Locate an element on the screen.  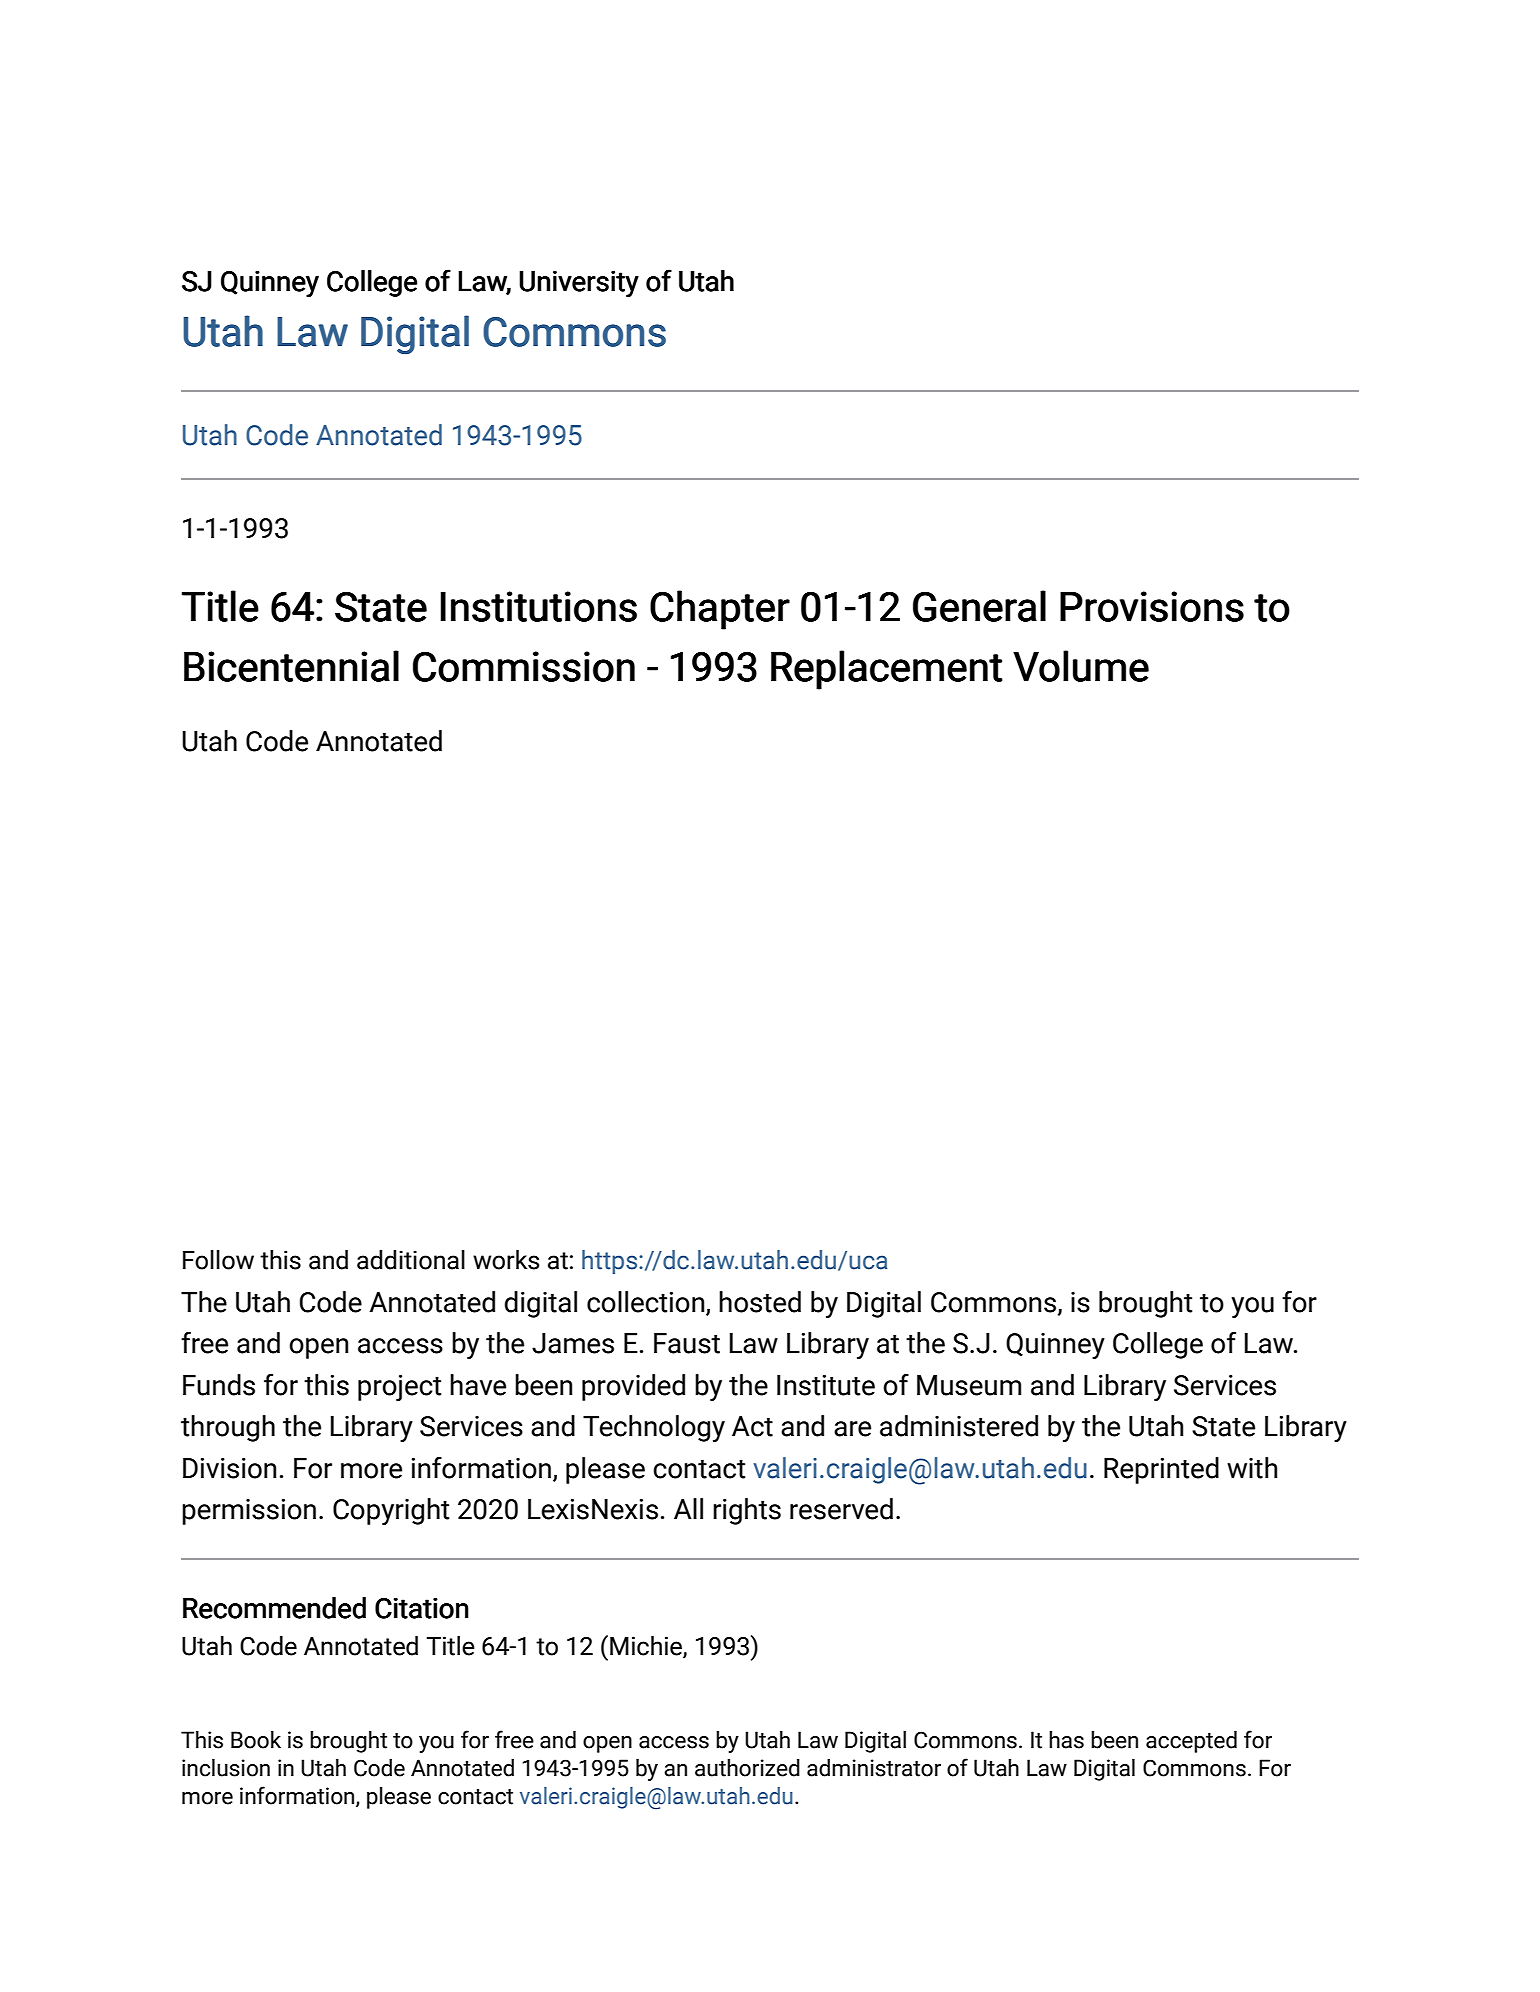
Book is located at coordinates (256, 1740).
